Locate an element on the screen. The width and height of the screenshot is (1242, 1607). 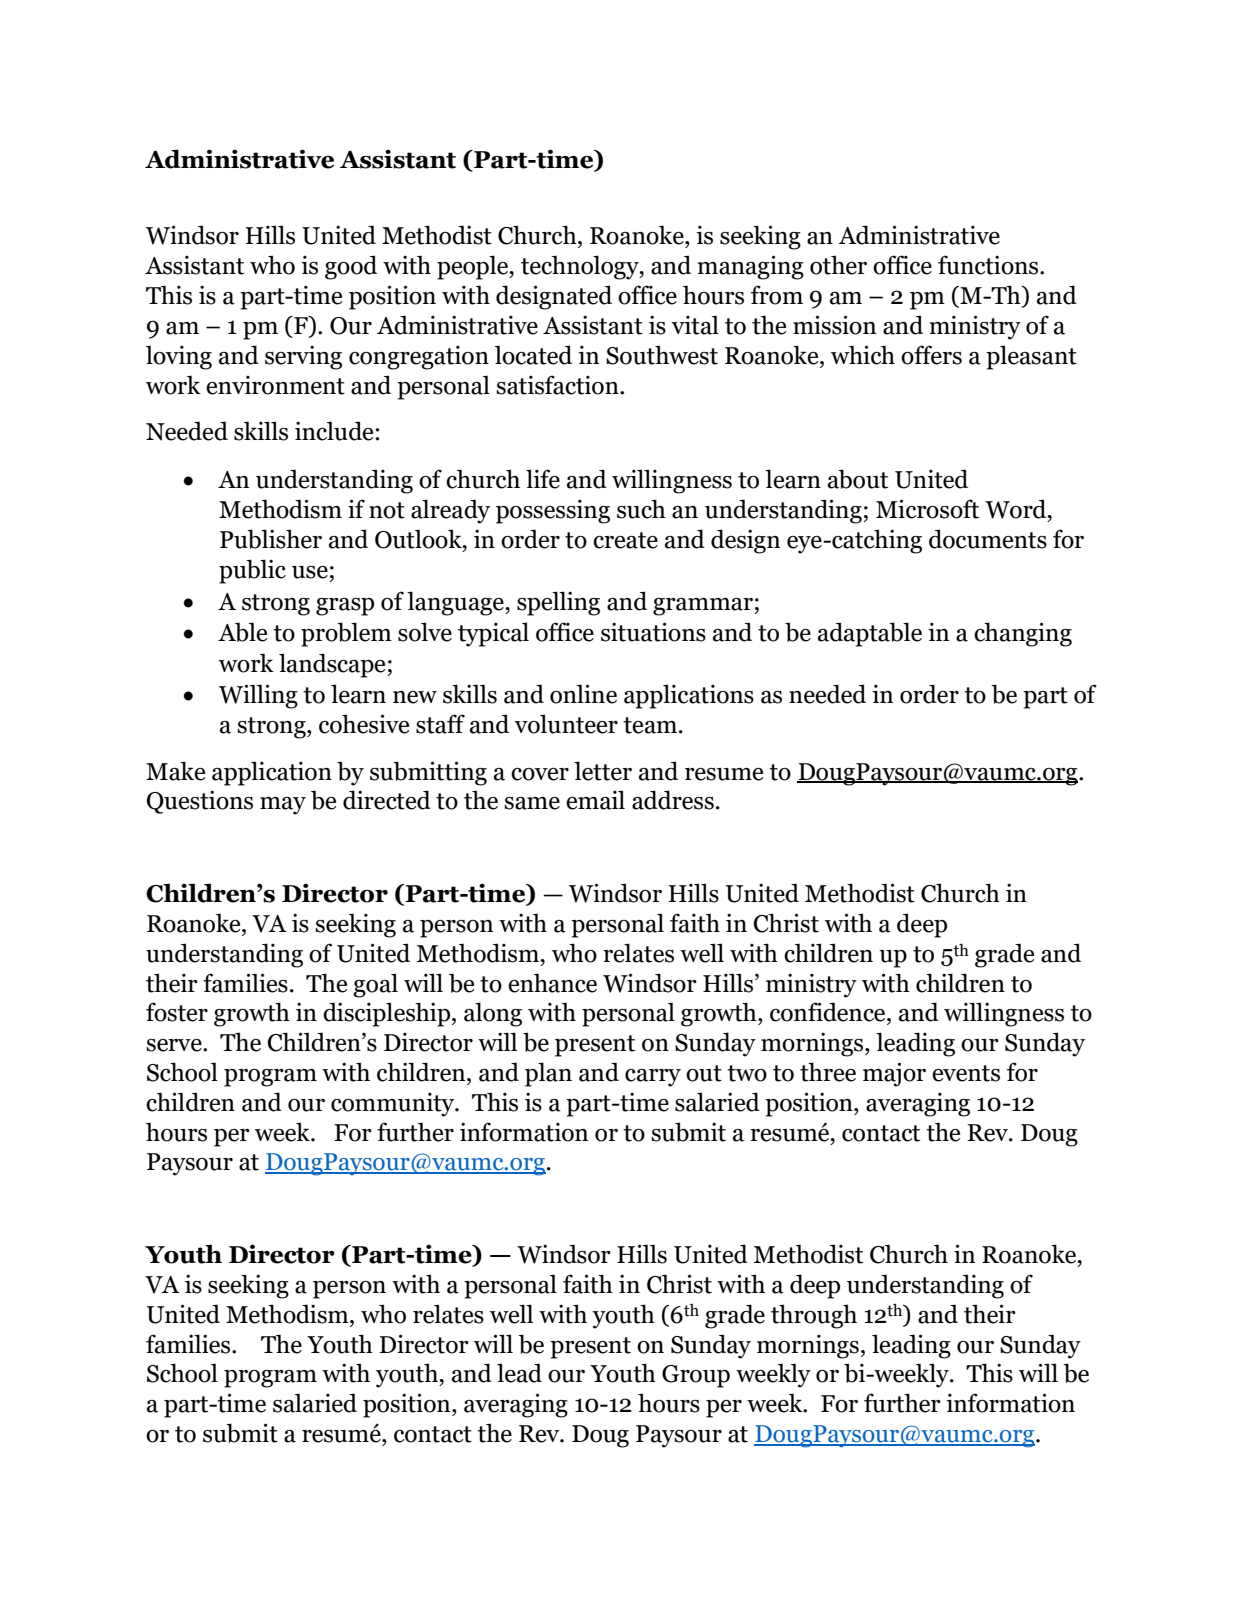
email is located at coordinates (595, 800).
